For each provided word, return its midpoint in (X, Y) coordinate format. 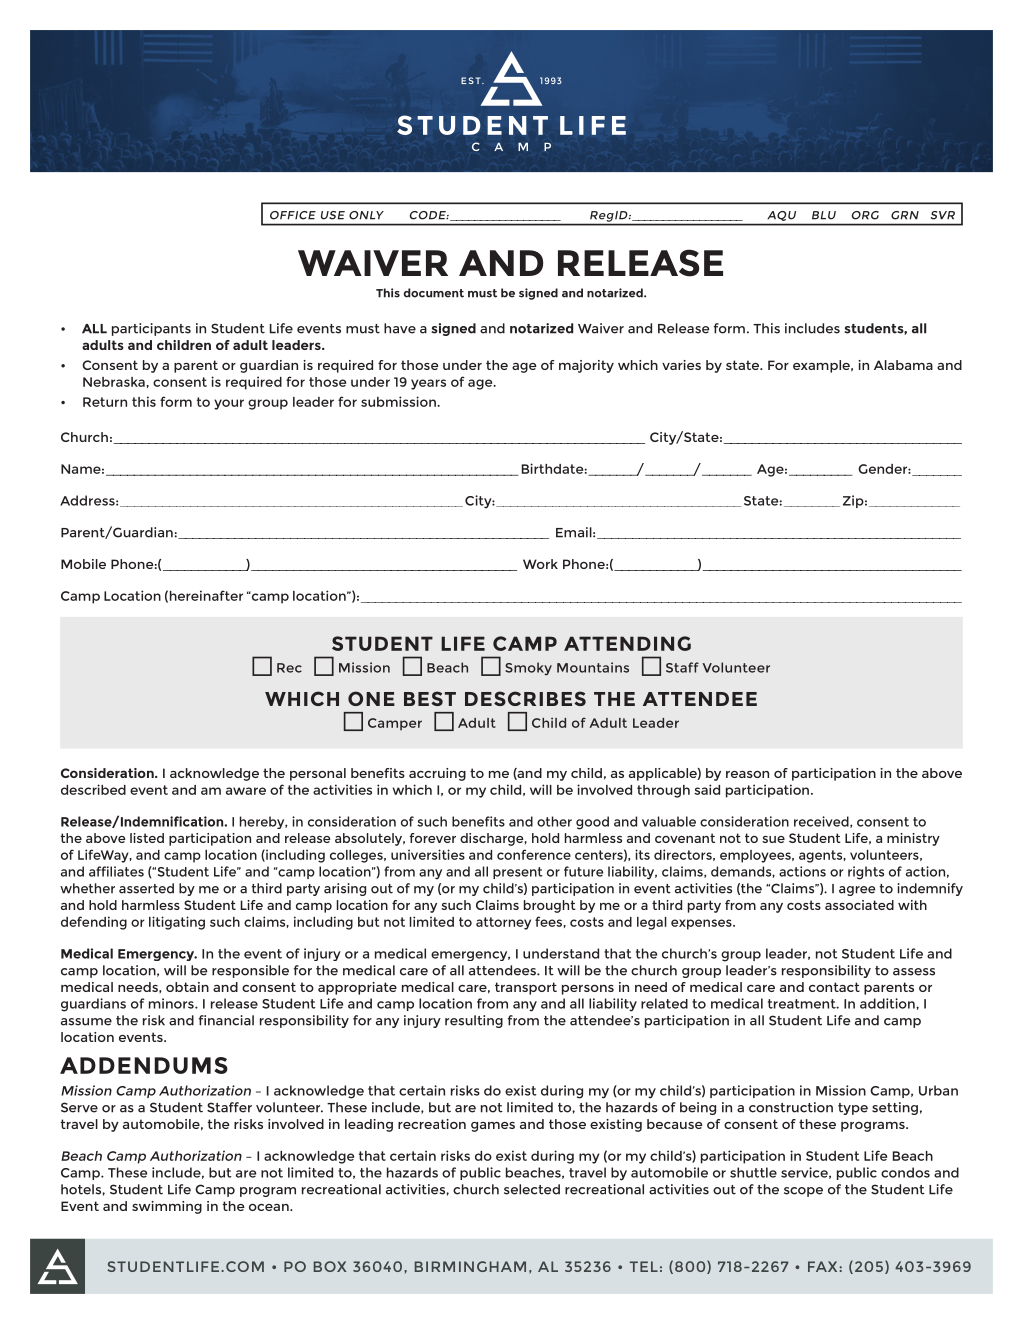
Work (540, 564)
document (434, 293)
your (229, 404)
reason (747, 774)
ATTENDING (627, 643)
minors (172, 1003)
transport (526, 988)
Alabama (903, 365)
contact (834, 987)
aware (246, 791)
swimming (167, 1207)
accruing (437, 774)
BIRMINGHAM (470, 1266)
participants (151, 329)
